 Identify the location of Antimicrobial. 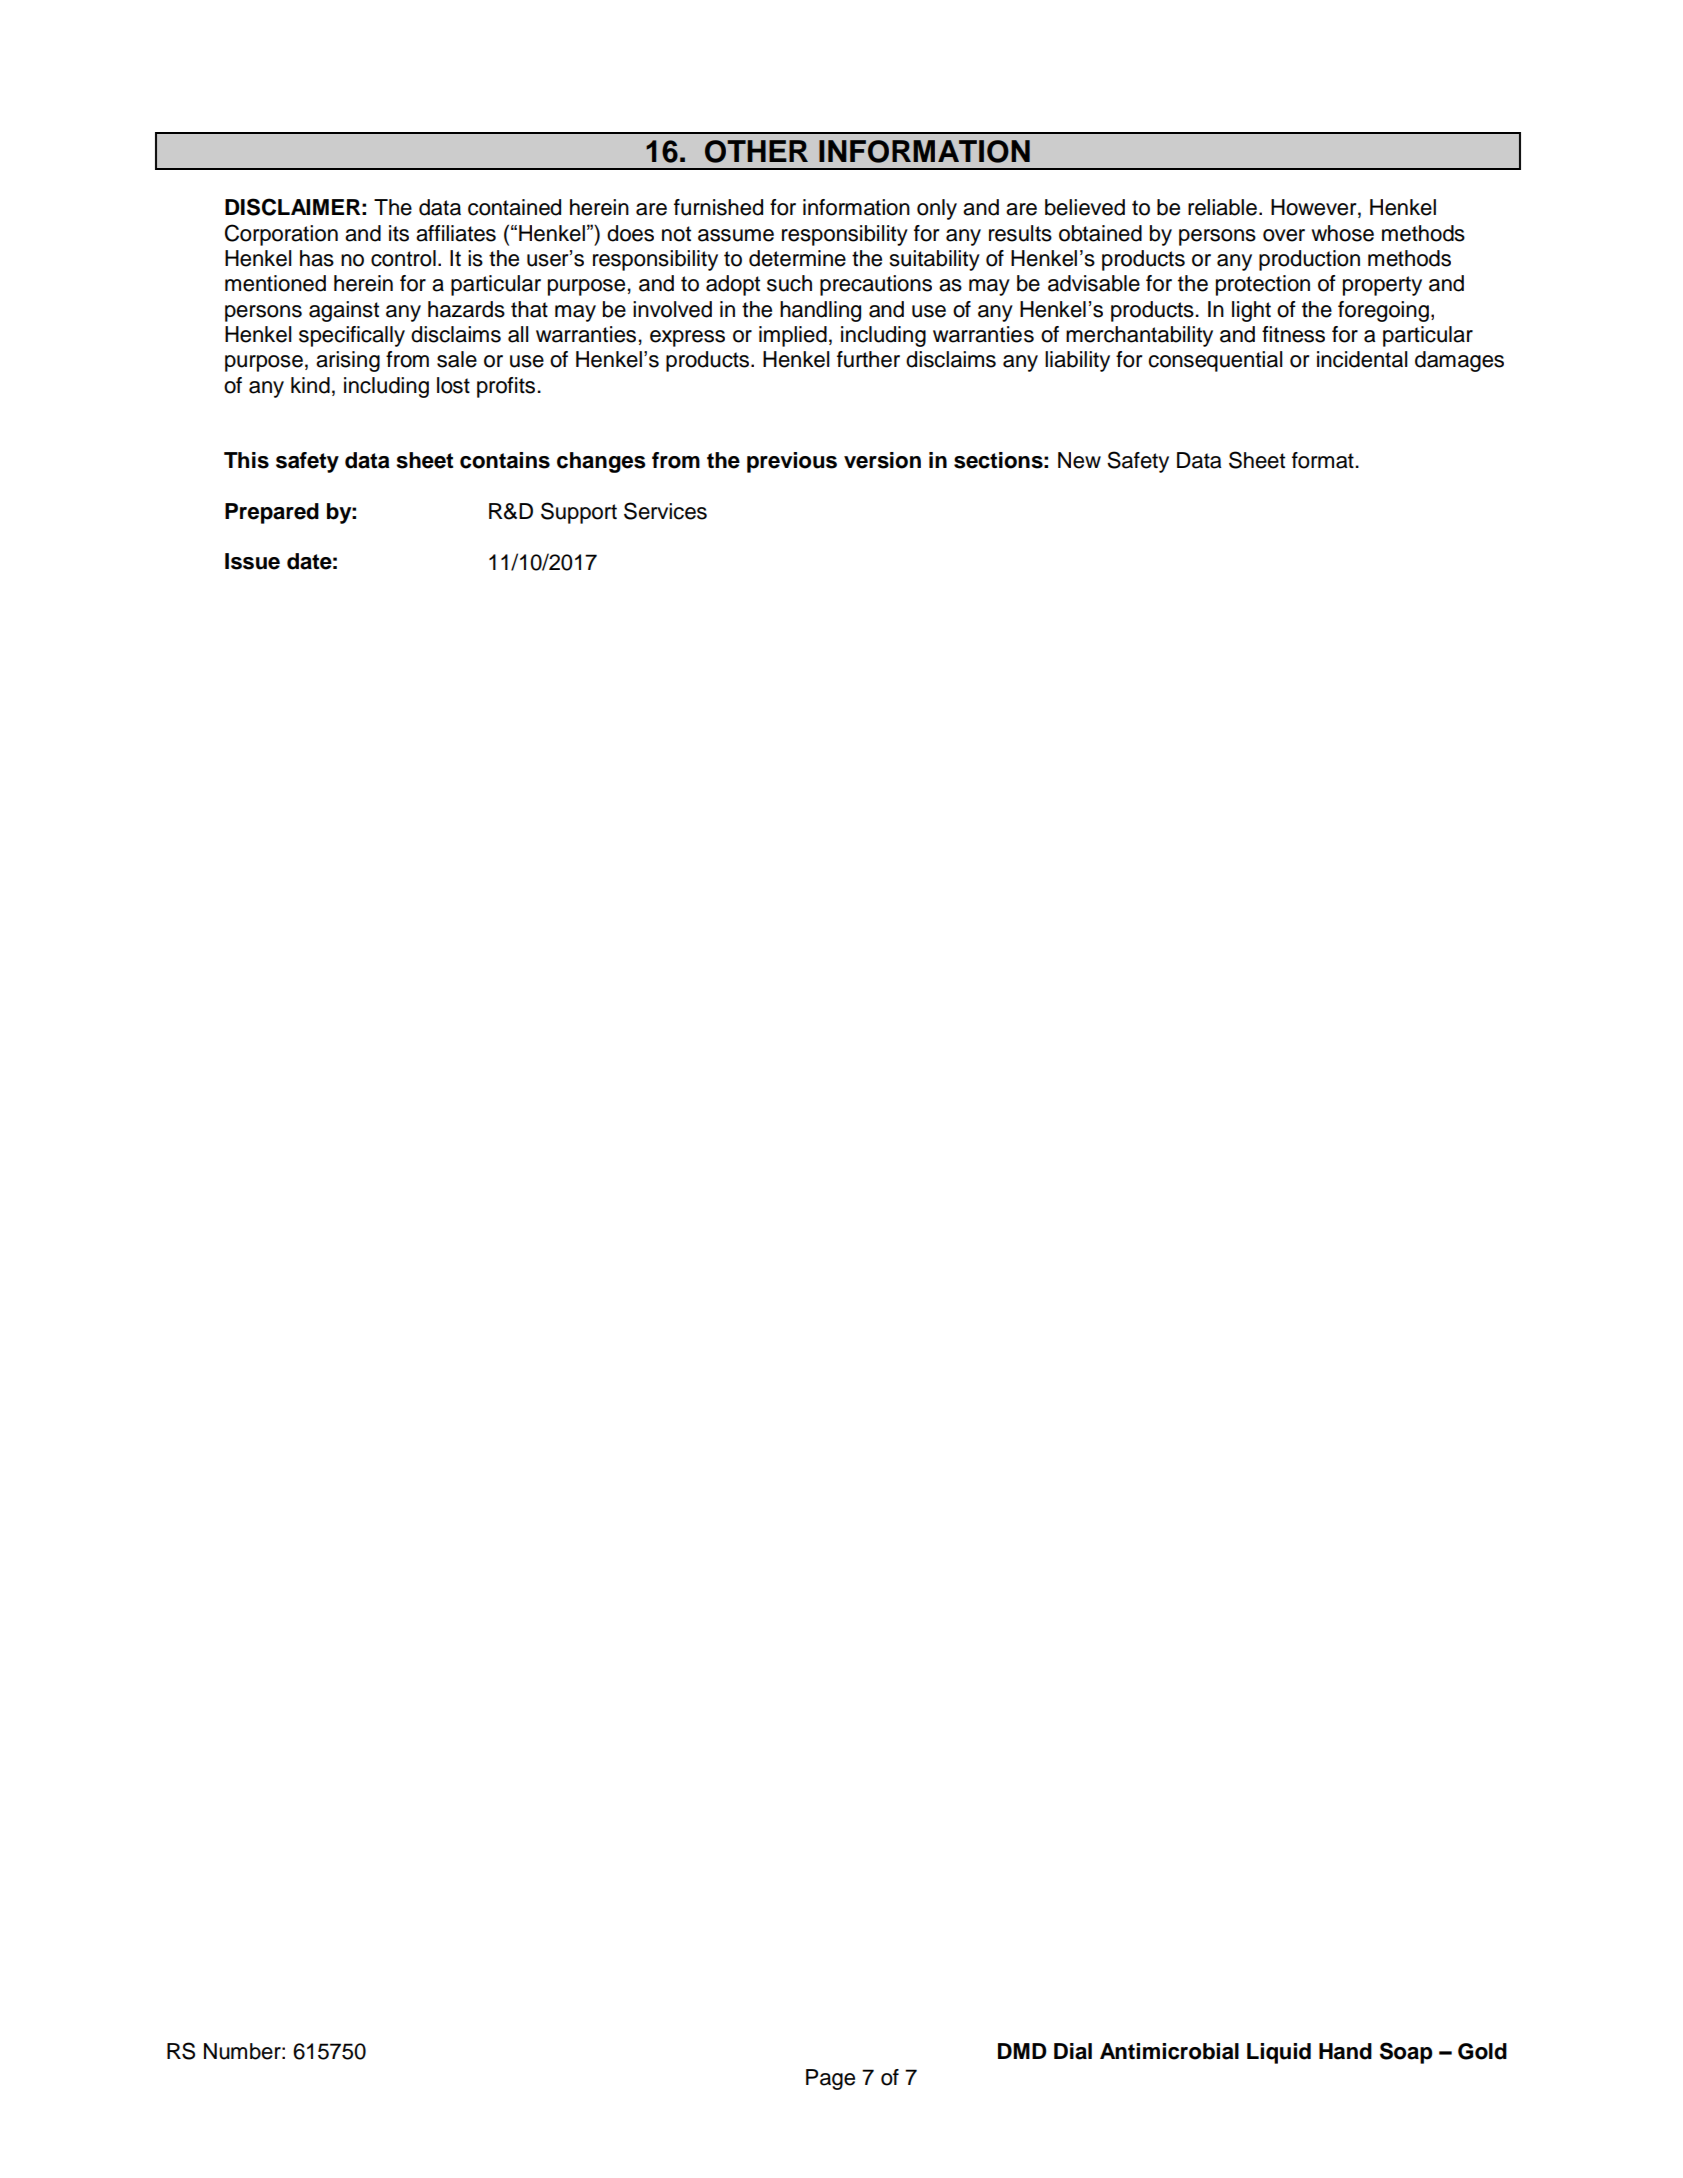
(1169, 2051).
